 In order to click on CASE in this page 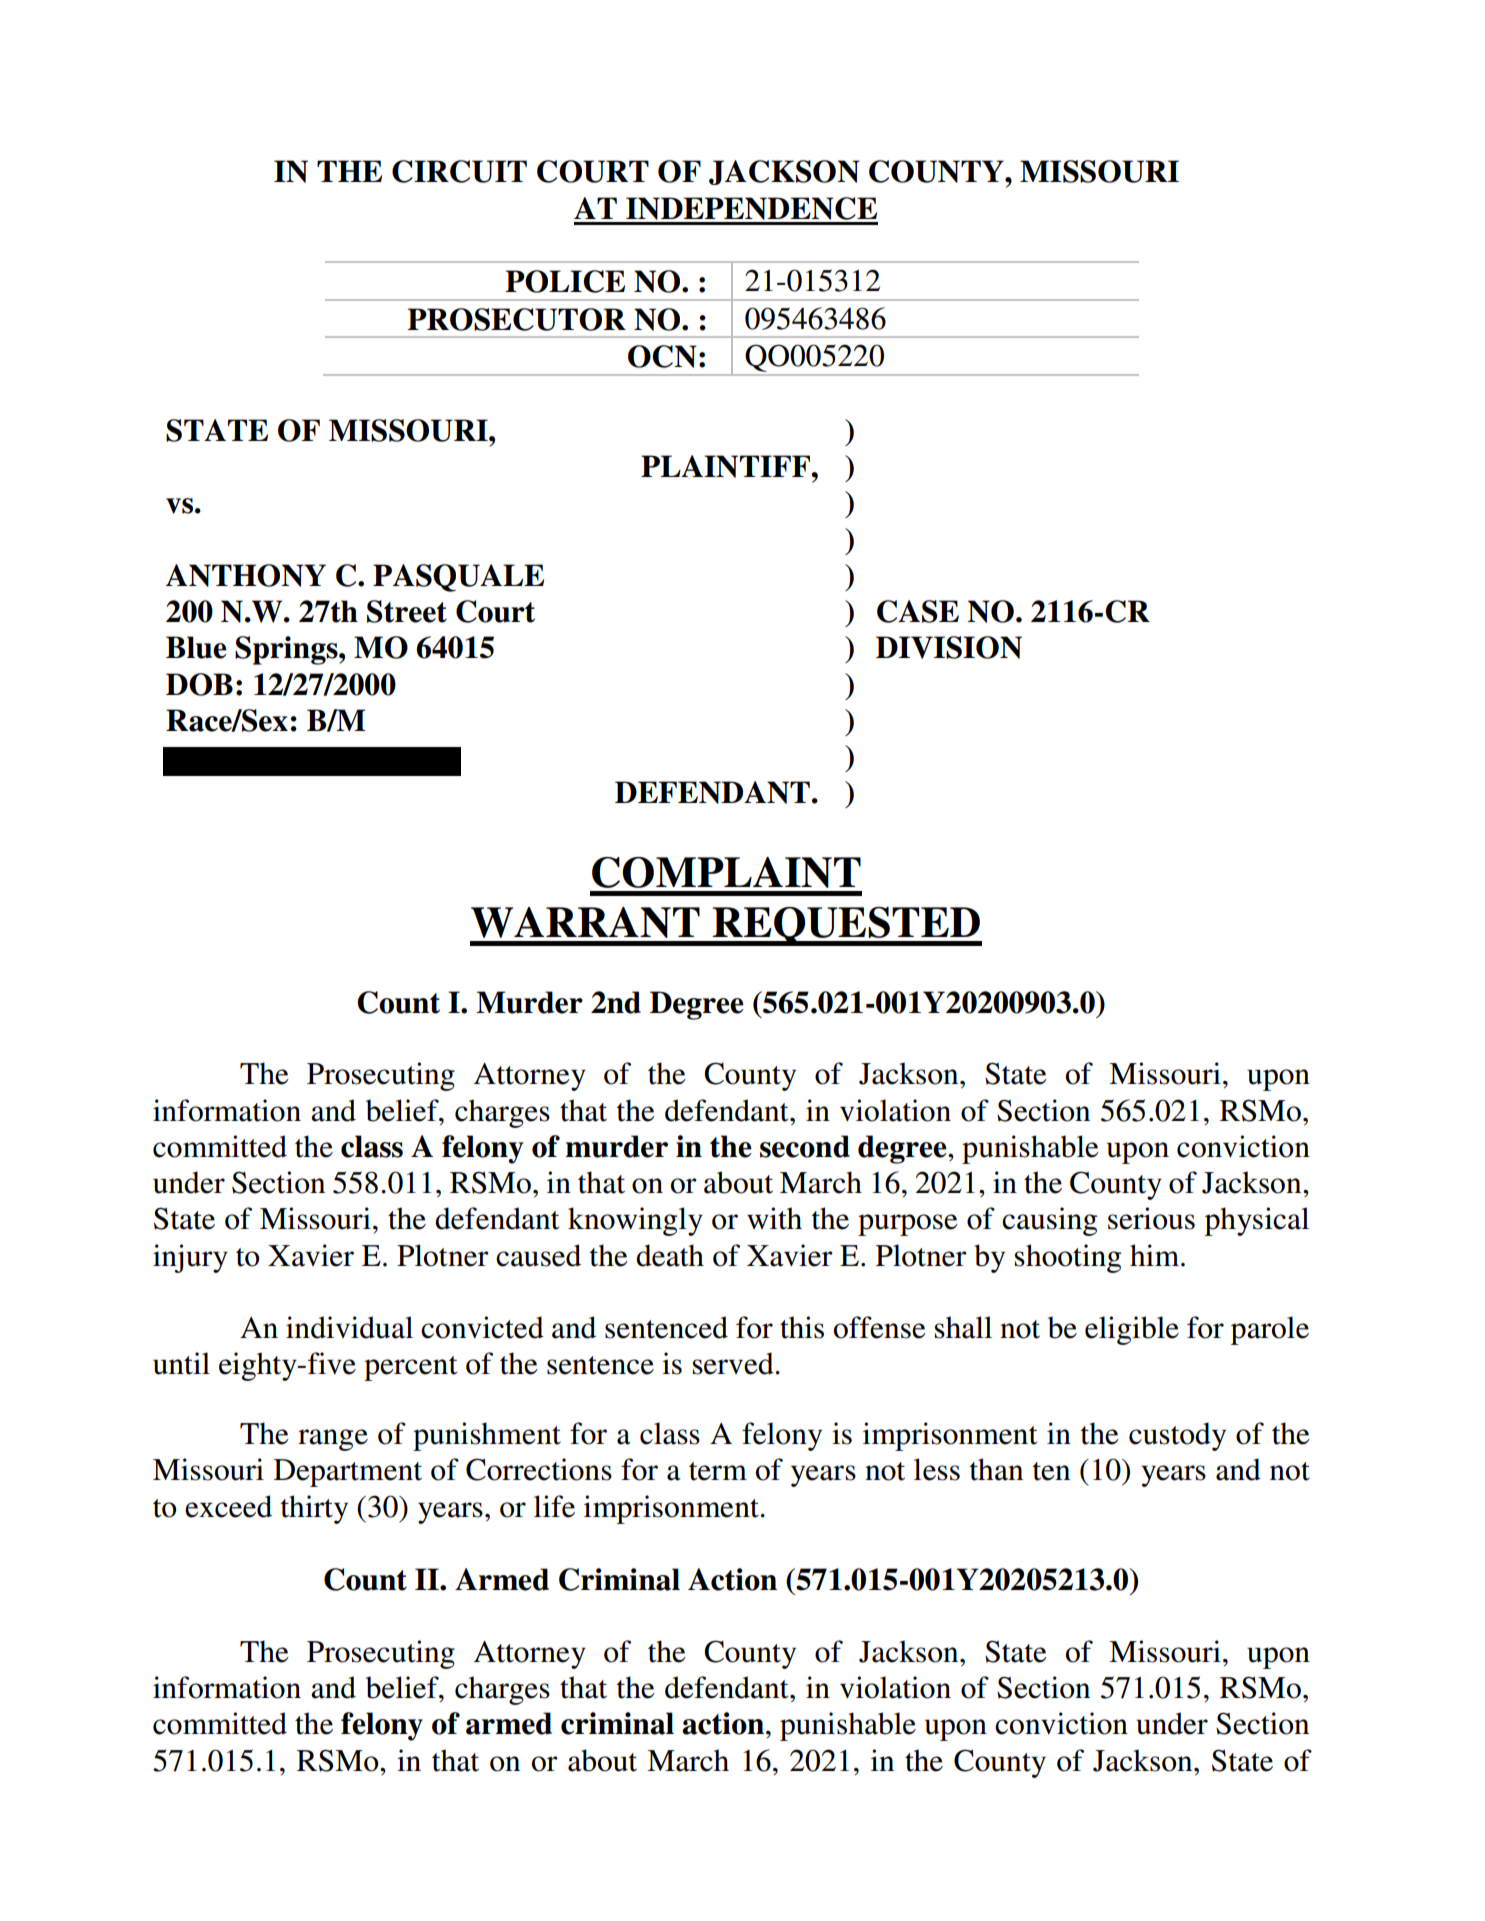, I will do `click(918, 611)`.
